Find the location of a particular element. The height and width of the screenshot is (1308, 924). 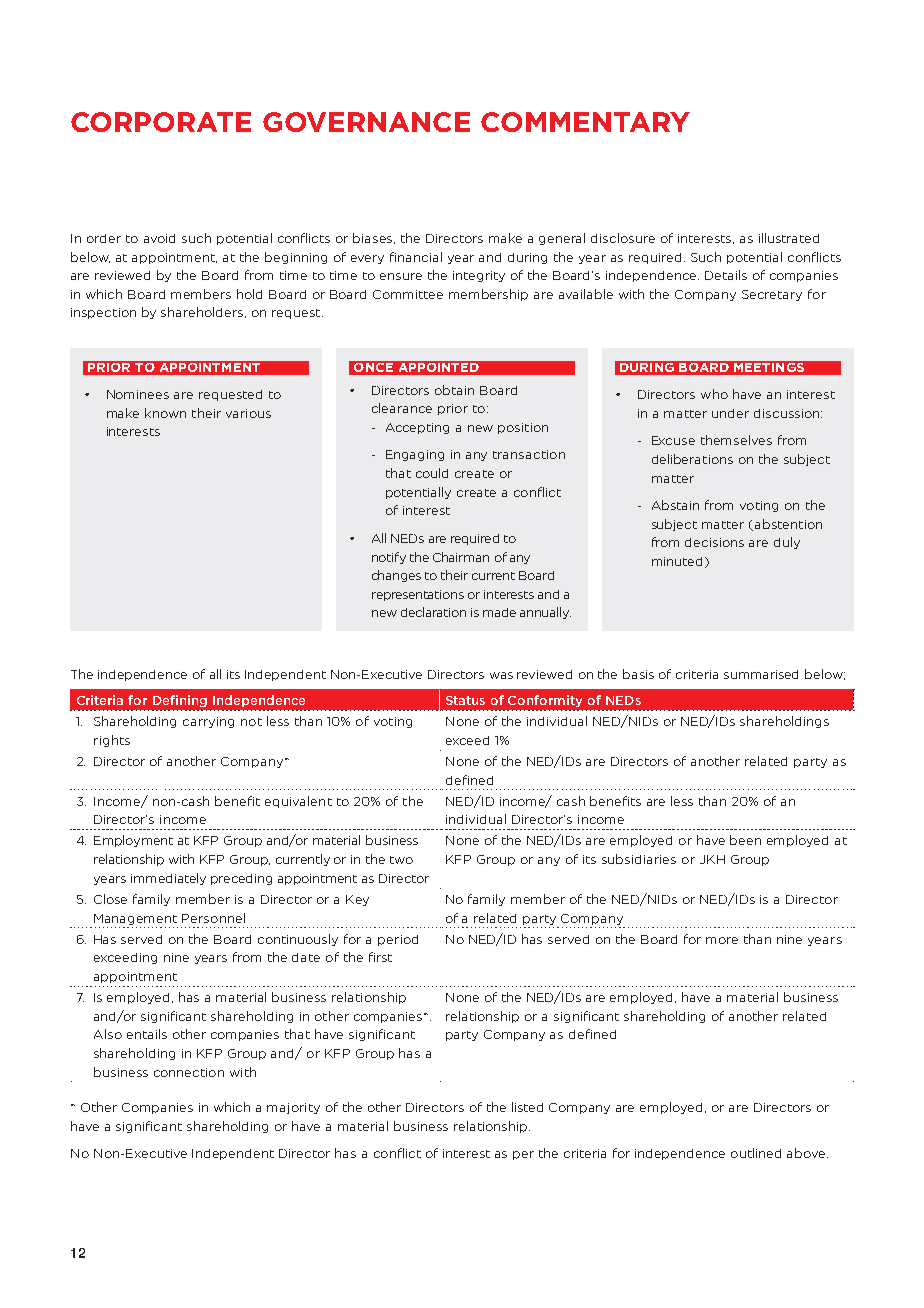

declaration is located at coordinates (433, 612).
